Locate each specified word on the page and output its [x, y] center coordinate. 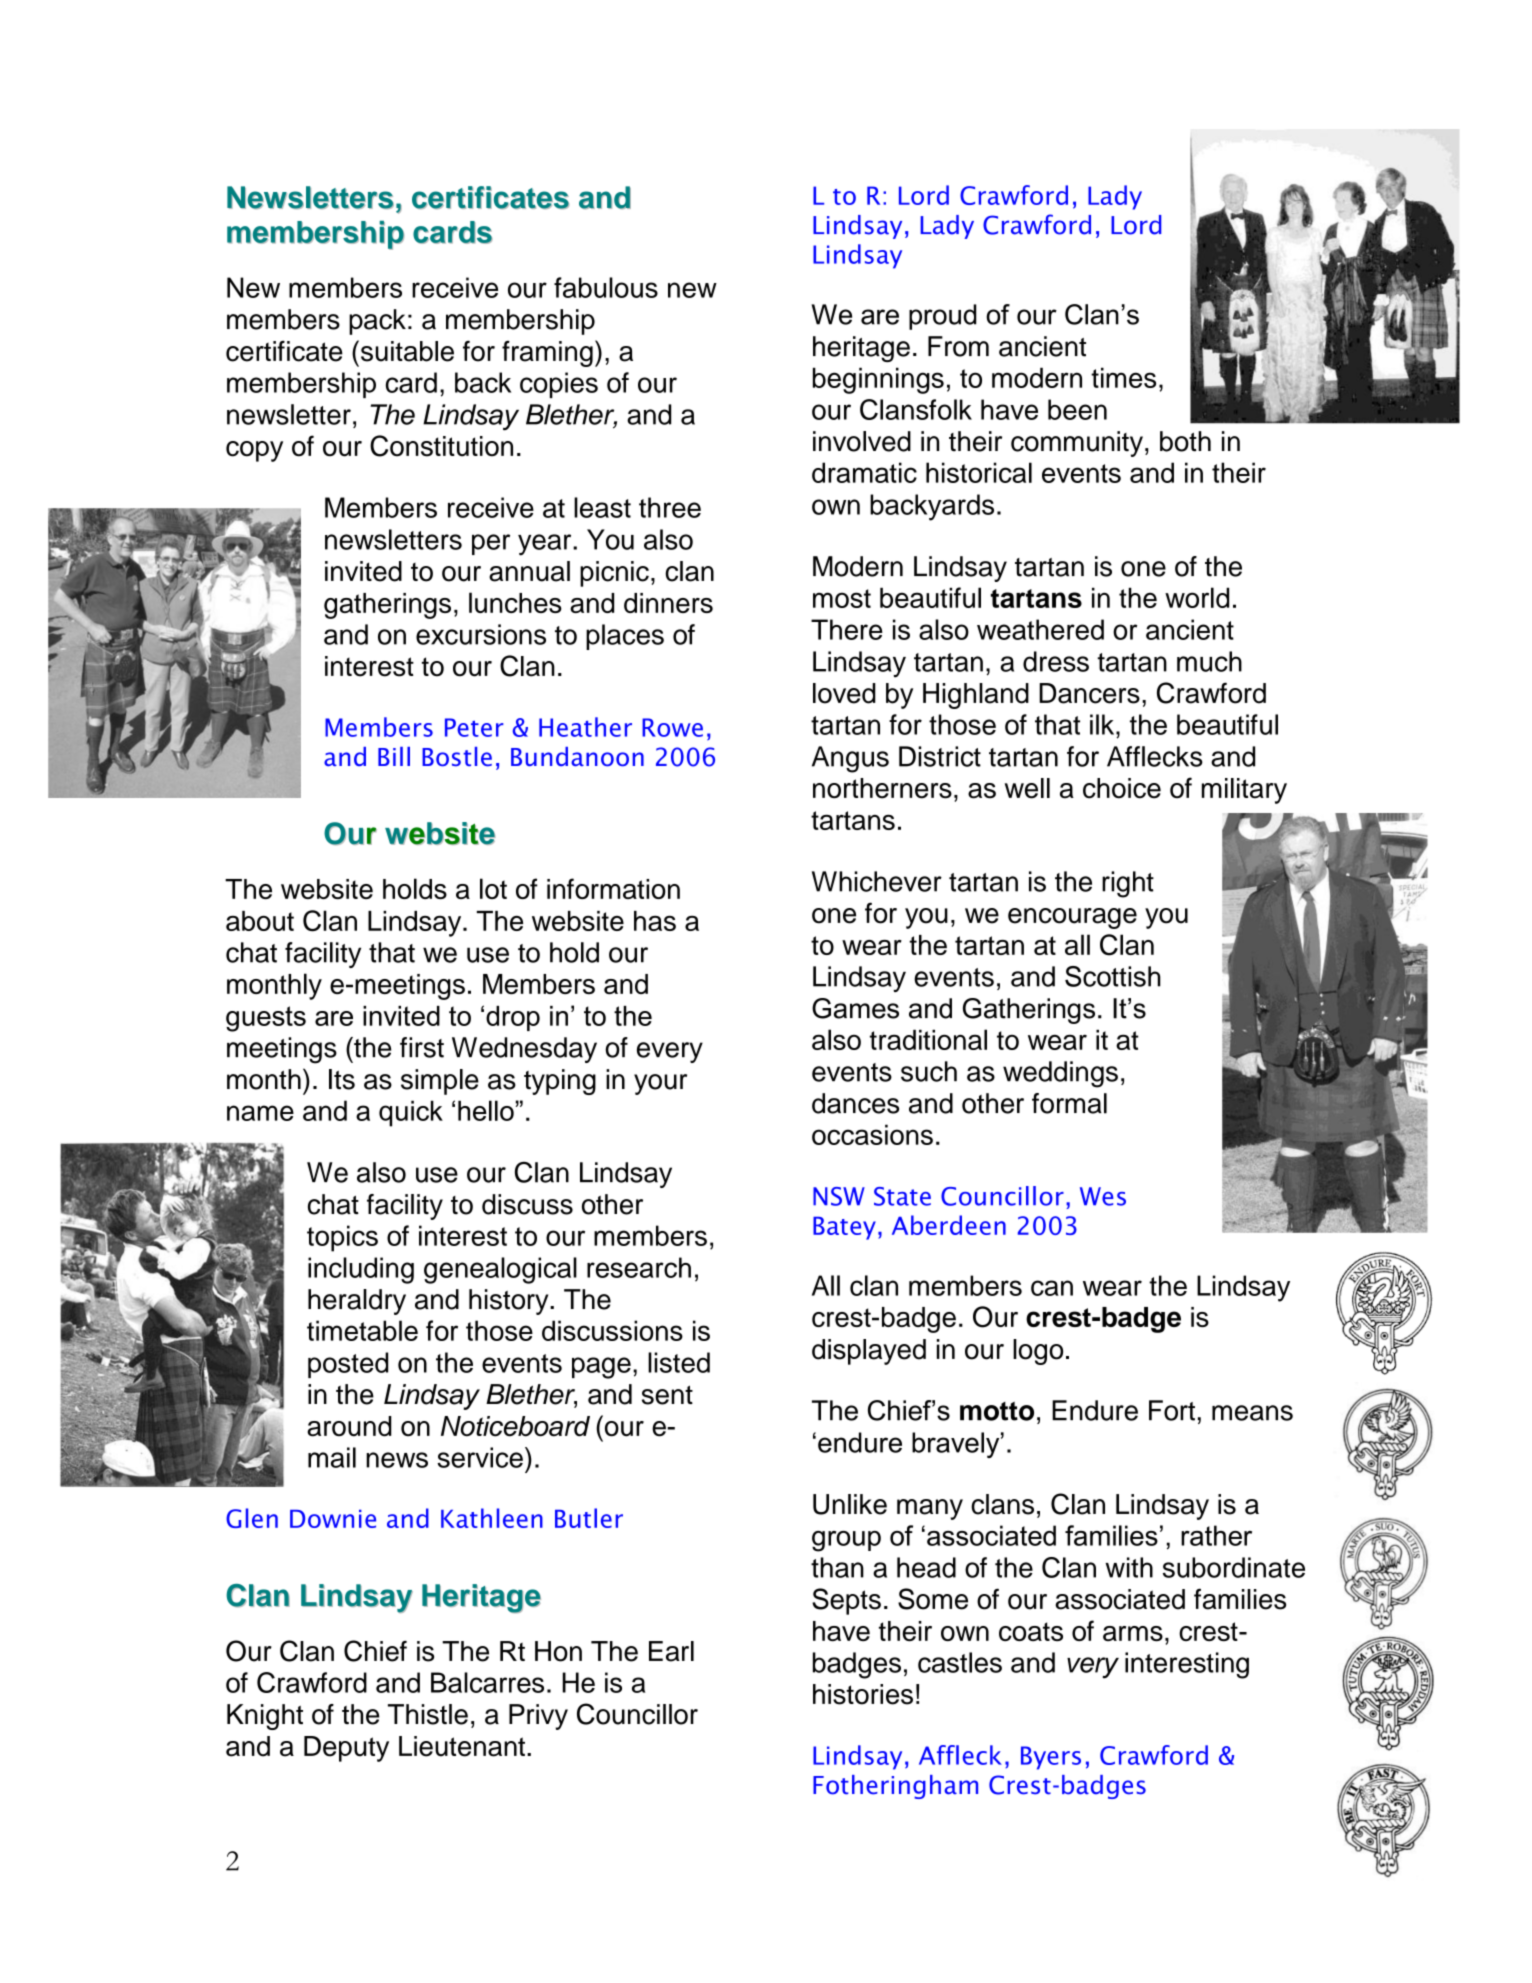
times [1123, 377]
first [422, 1047]
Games [855, 1008]
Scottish [1113, 976]
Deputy [346, 1749]
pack [377, 322]
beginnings [878, 380]
